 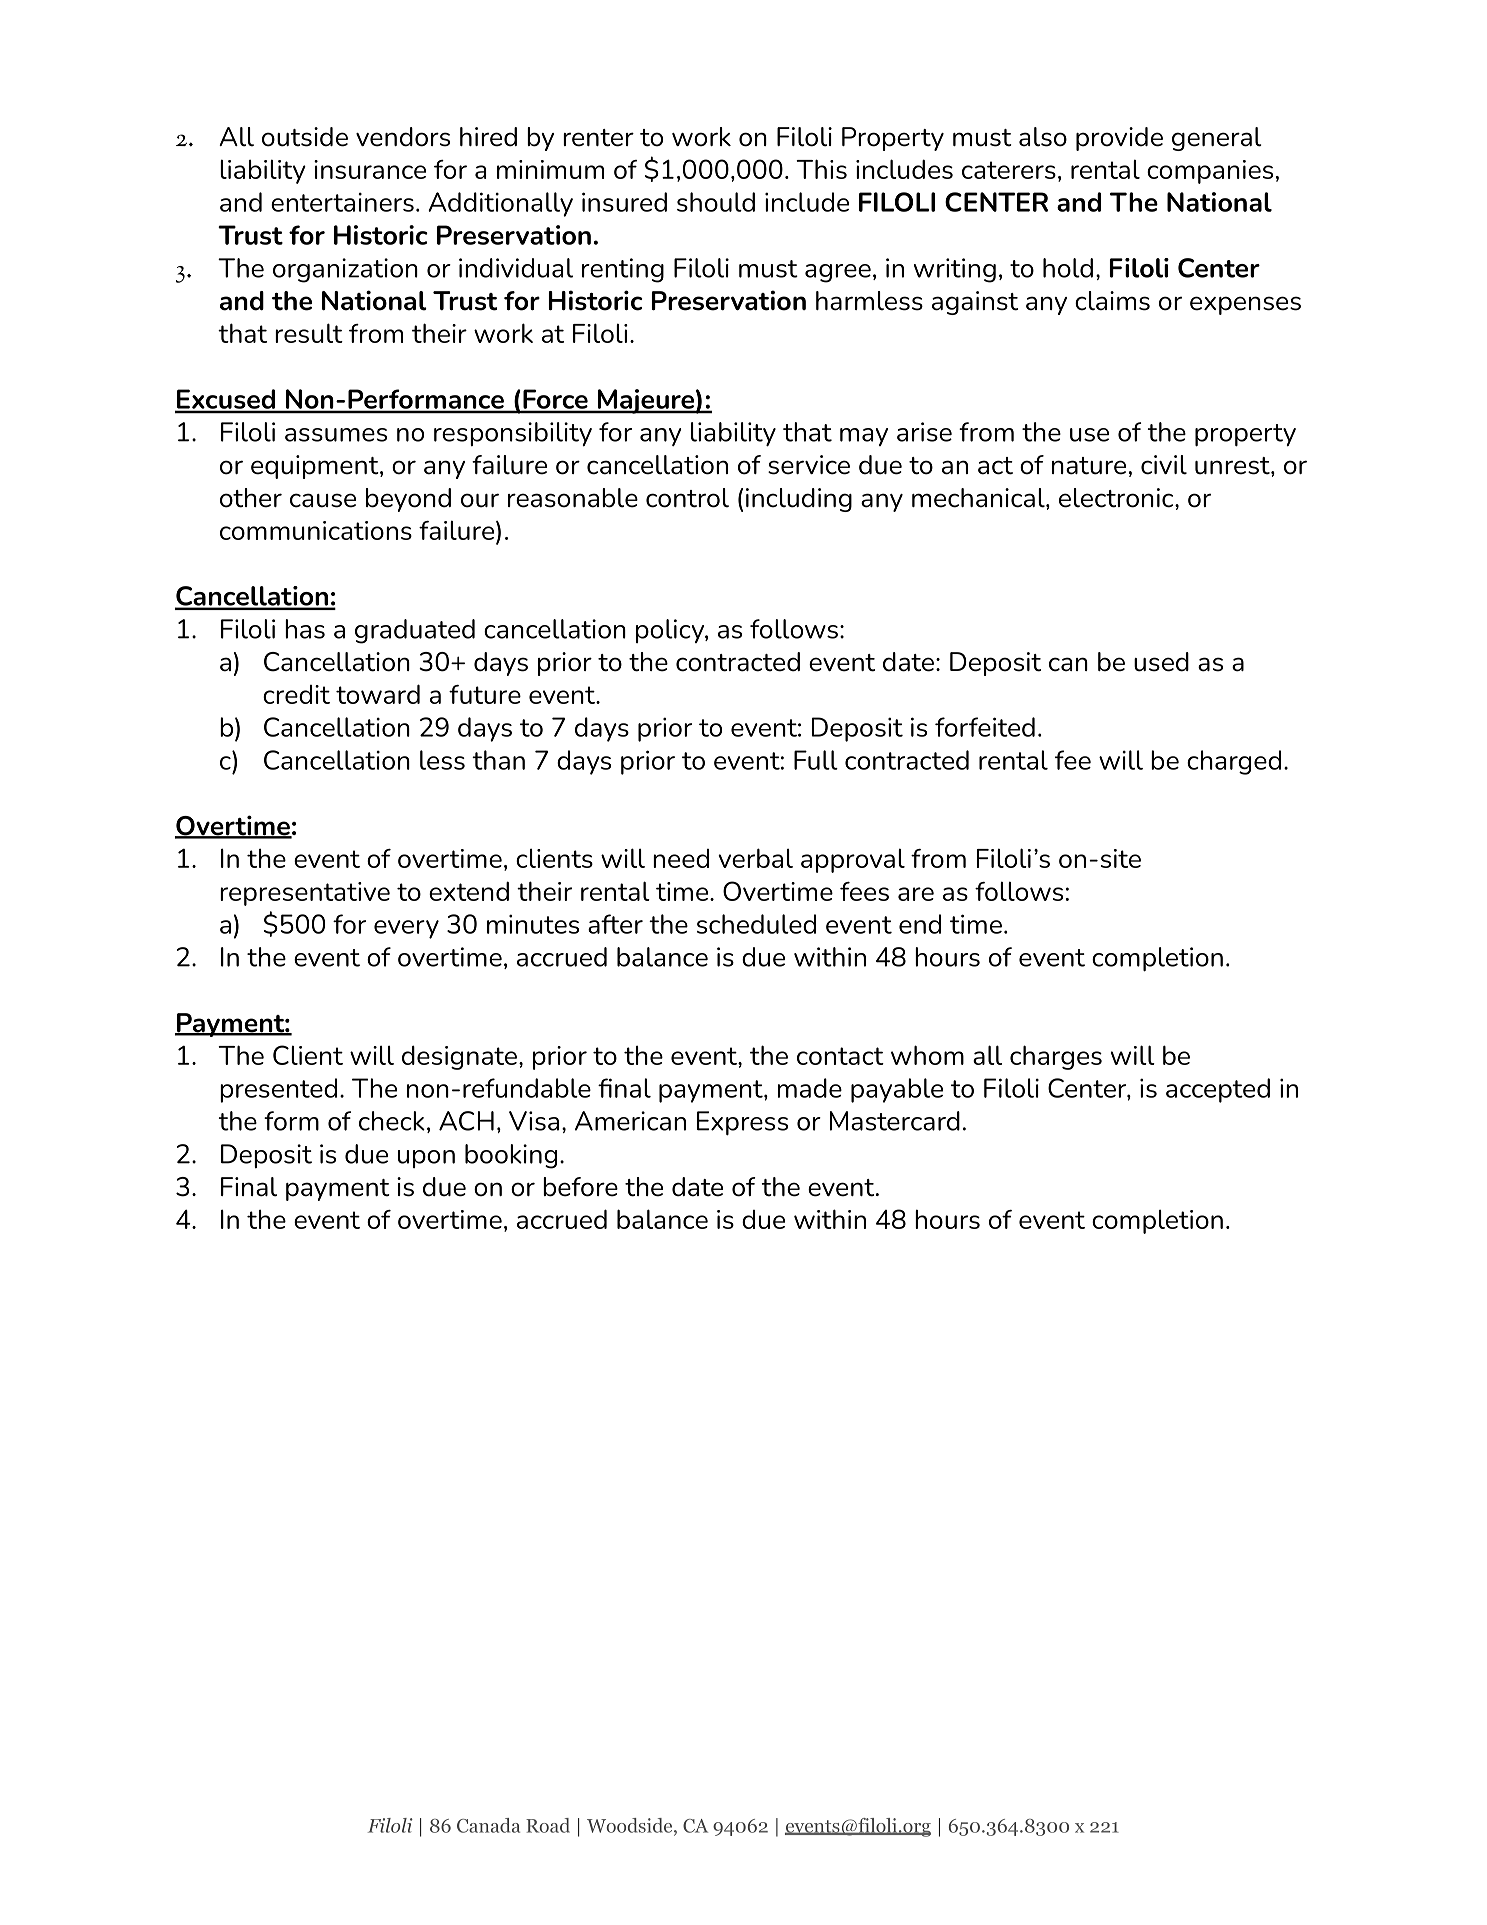 What do you see at coordinates (716, 202) in the image?
I see `should` at bounding box center [716, 202].
